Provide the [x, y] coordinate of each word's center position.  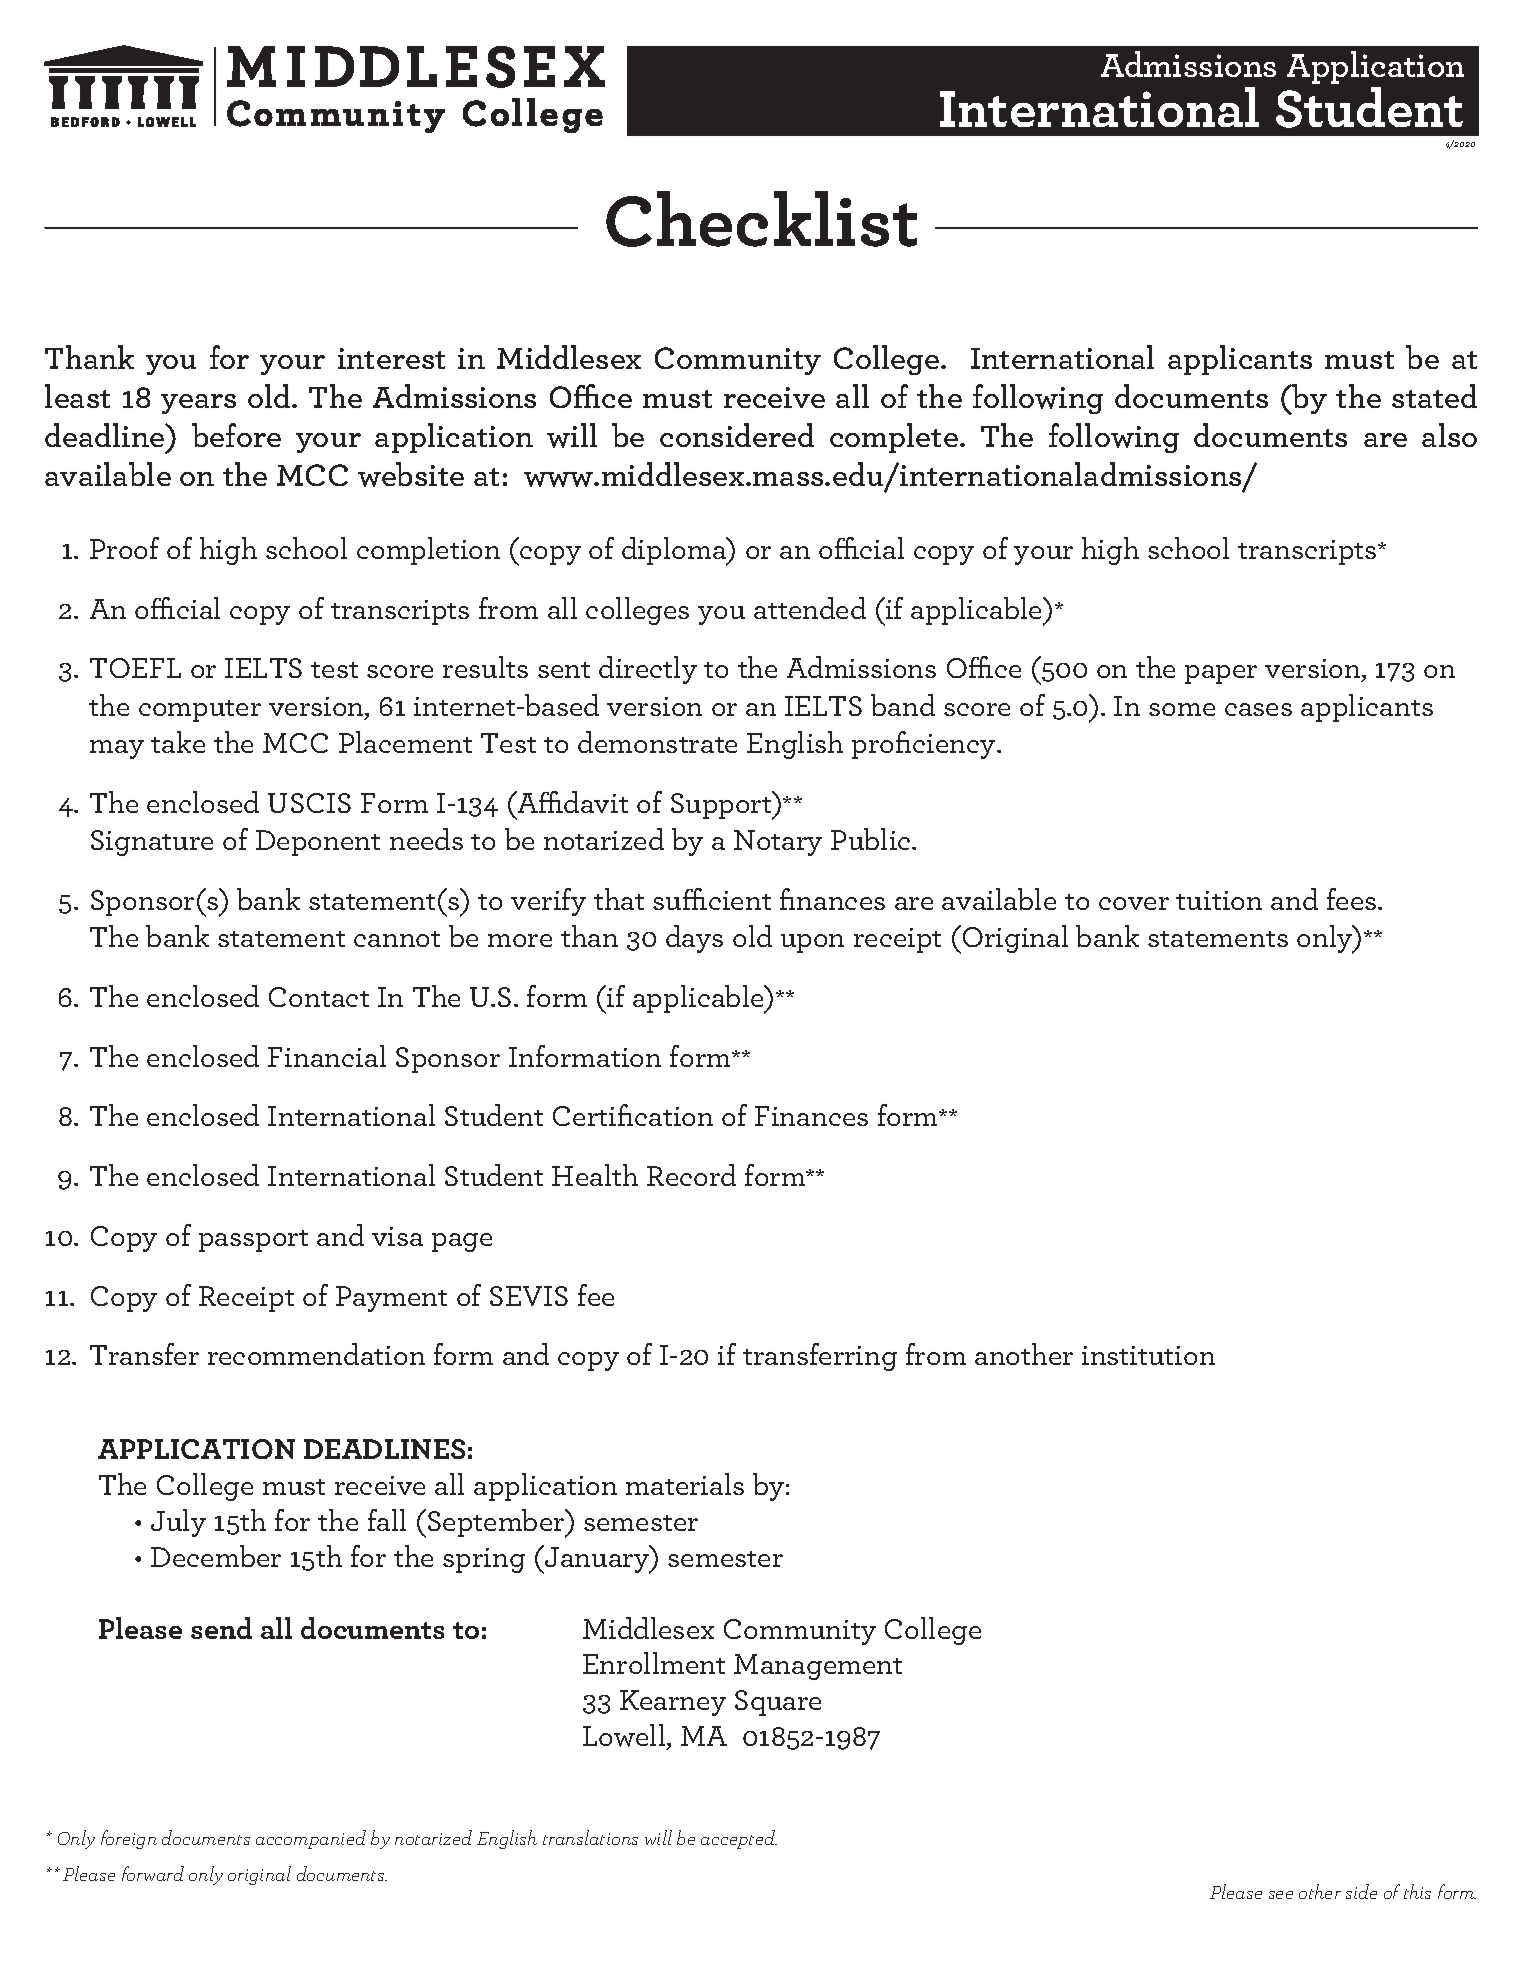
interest [391, 358]
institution [1148, 1355]
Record [691, 1175]
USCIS [309, 803]
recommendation [316, 1354]
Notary [778, 843]
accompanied [311, 1839]
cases [1258, 709]
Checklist [761, 219]
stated [1434, 396]
